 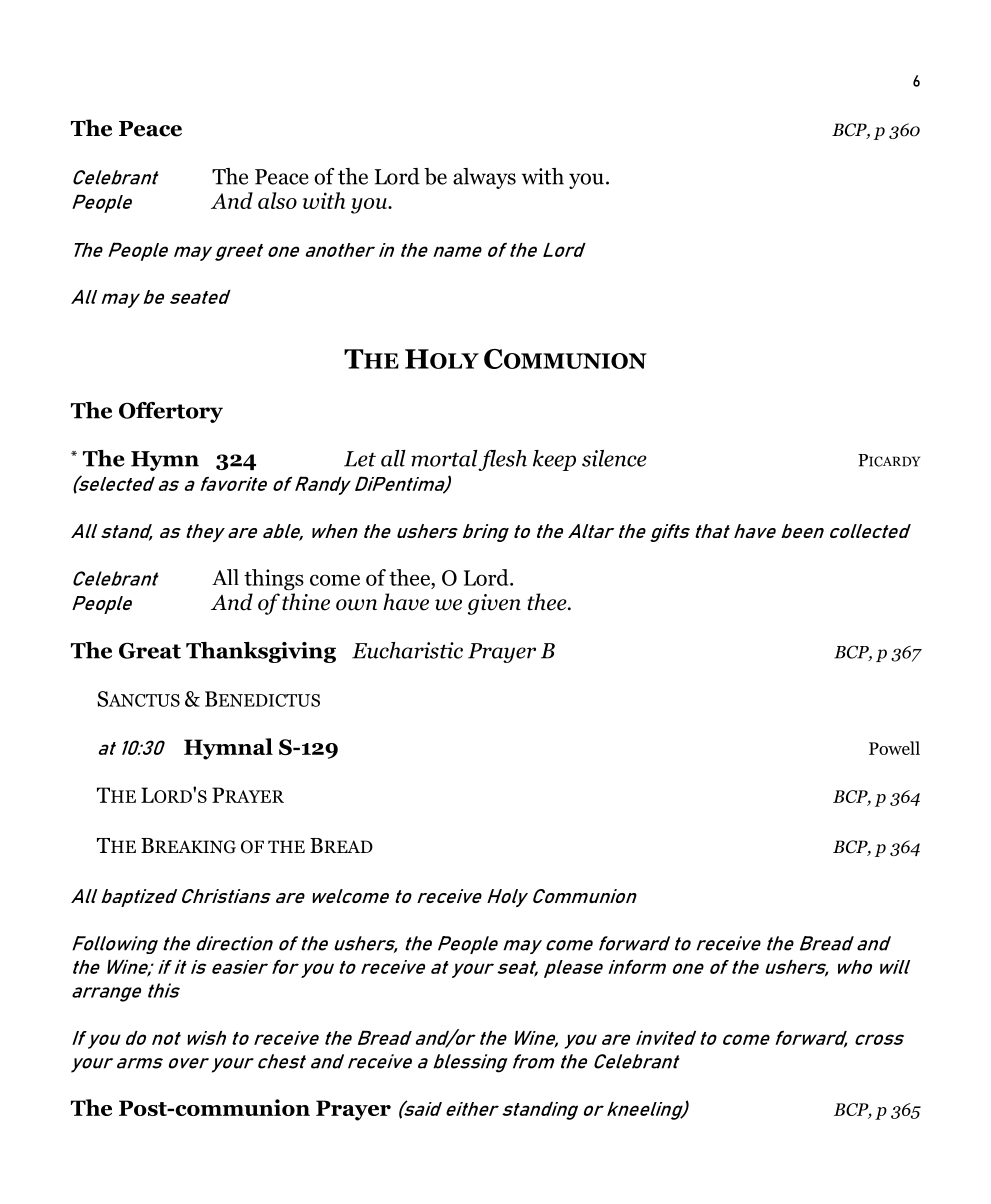 I want to click on thine, so click(x=306, y=602).
